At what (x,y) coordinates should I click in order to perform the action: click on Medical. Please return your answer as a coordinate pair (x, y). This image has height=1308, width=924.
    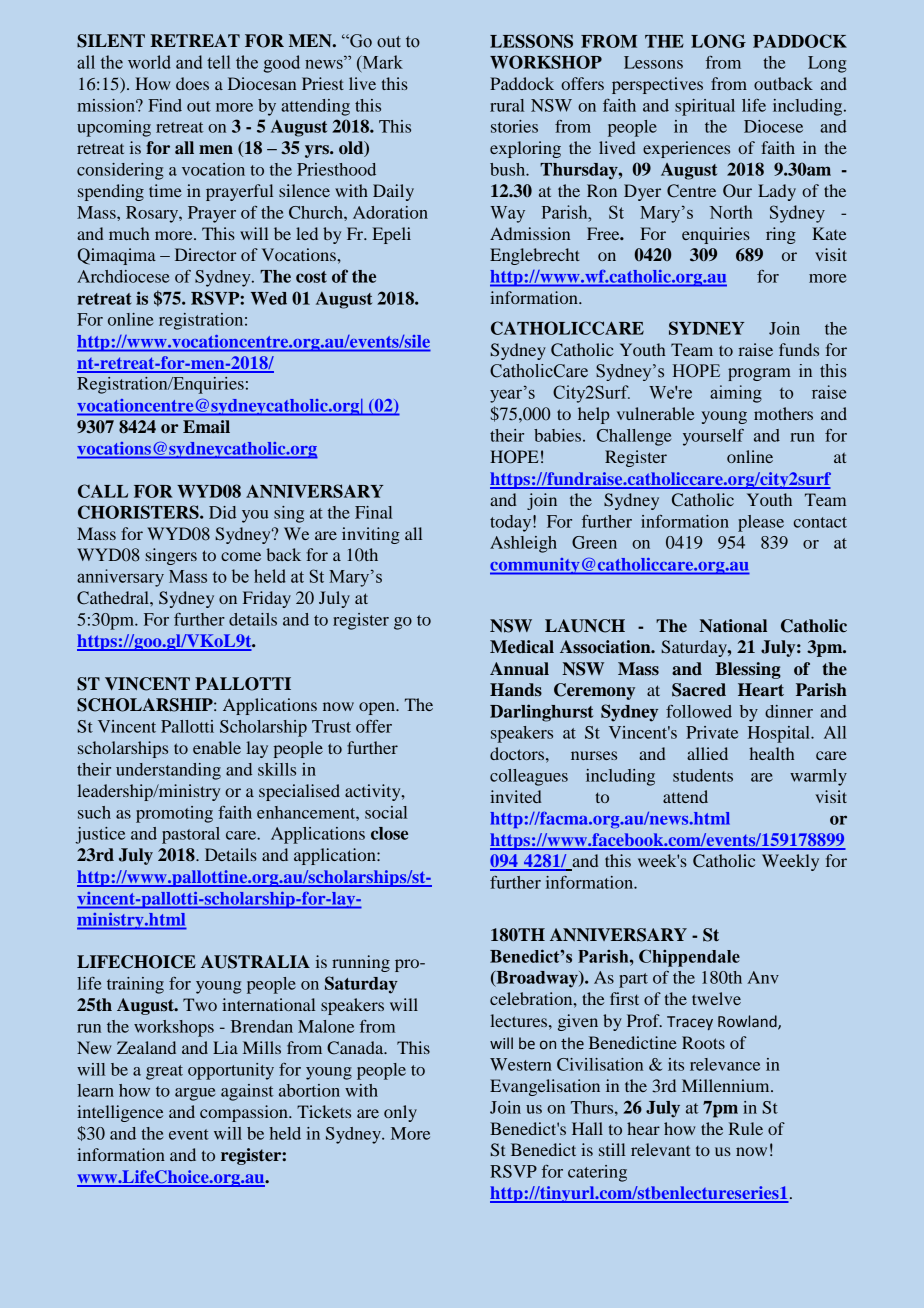
    Looking at the image, I should click on (522, 647).
